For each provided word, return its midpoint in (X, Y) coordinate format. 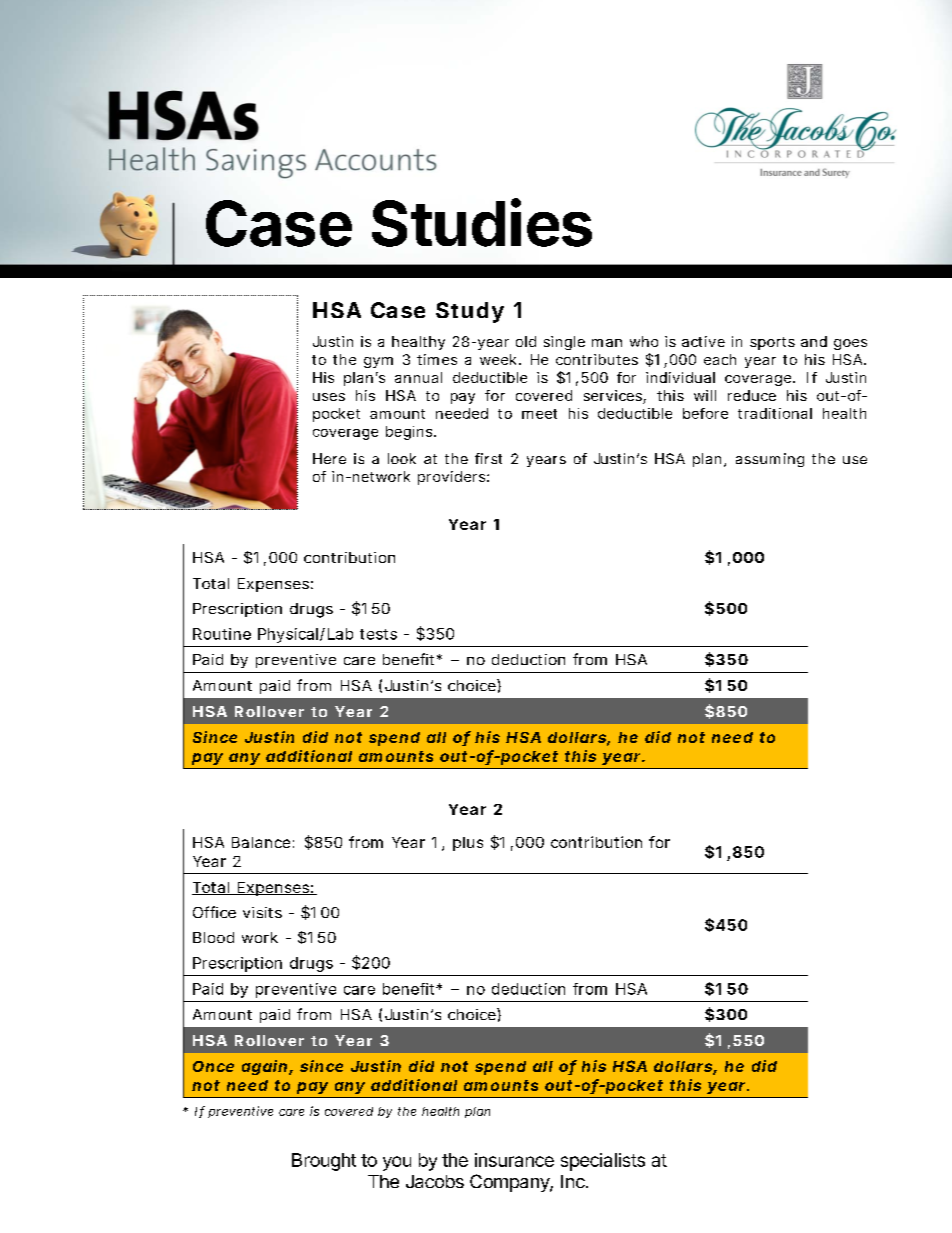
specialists (603, 1162)
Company (510, 1183)
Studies (482, 222)
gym (378, 362)
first (488, 458)
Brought (324, 1162)
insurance (514, 1160)
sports (772, 343)
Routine (222, 634)
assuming (770, 460)
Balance (261, 842)
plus (468, 844)
